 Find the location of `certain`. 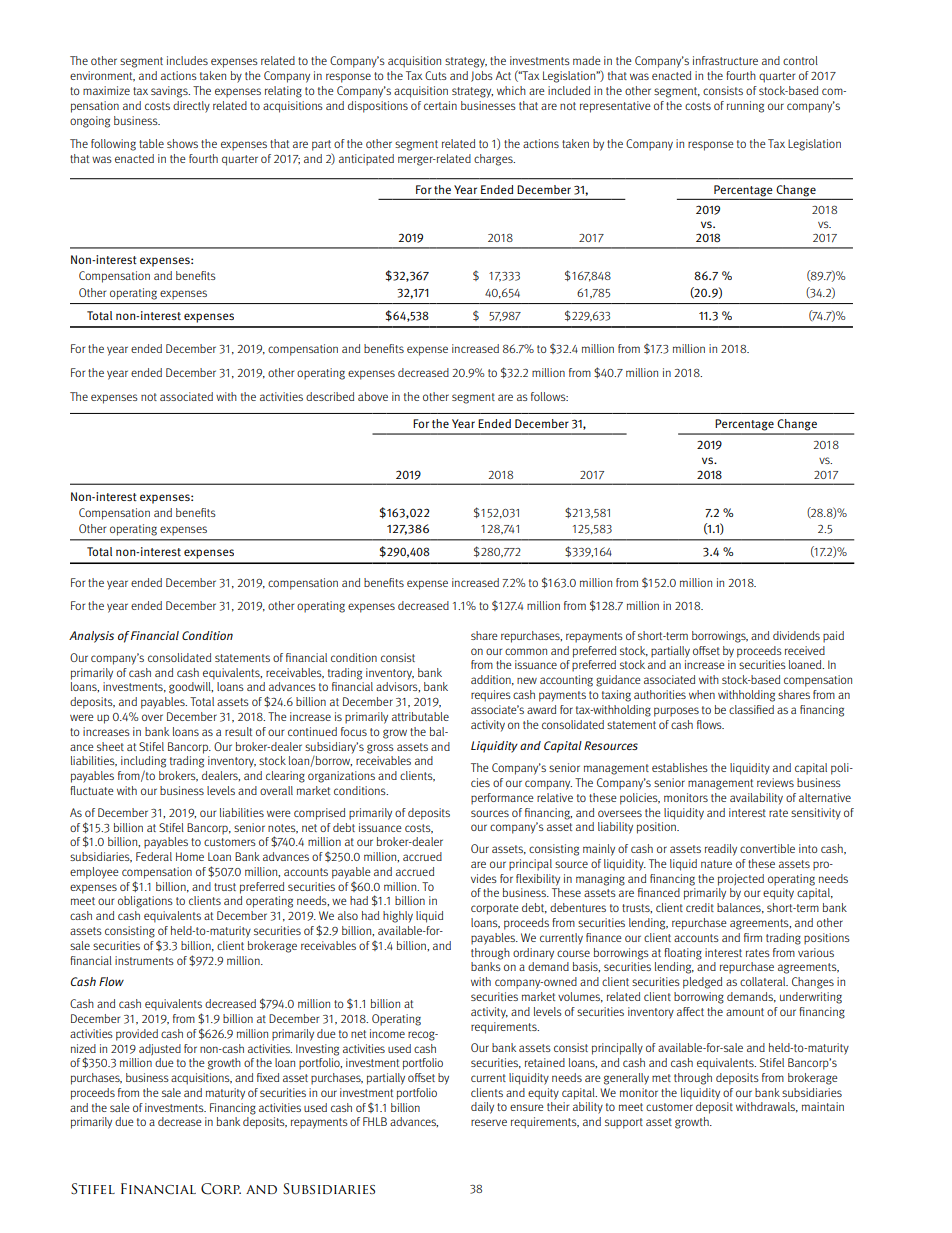

certain is located at coordinates (440, 105).
